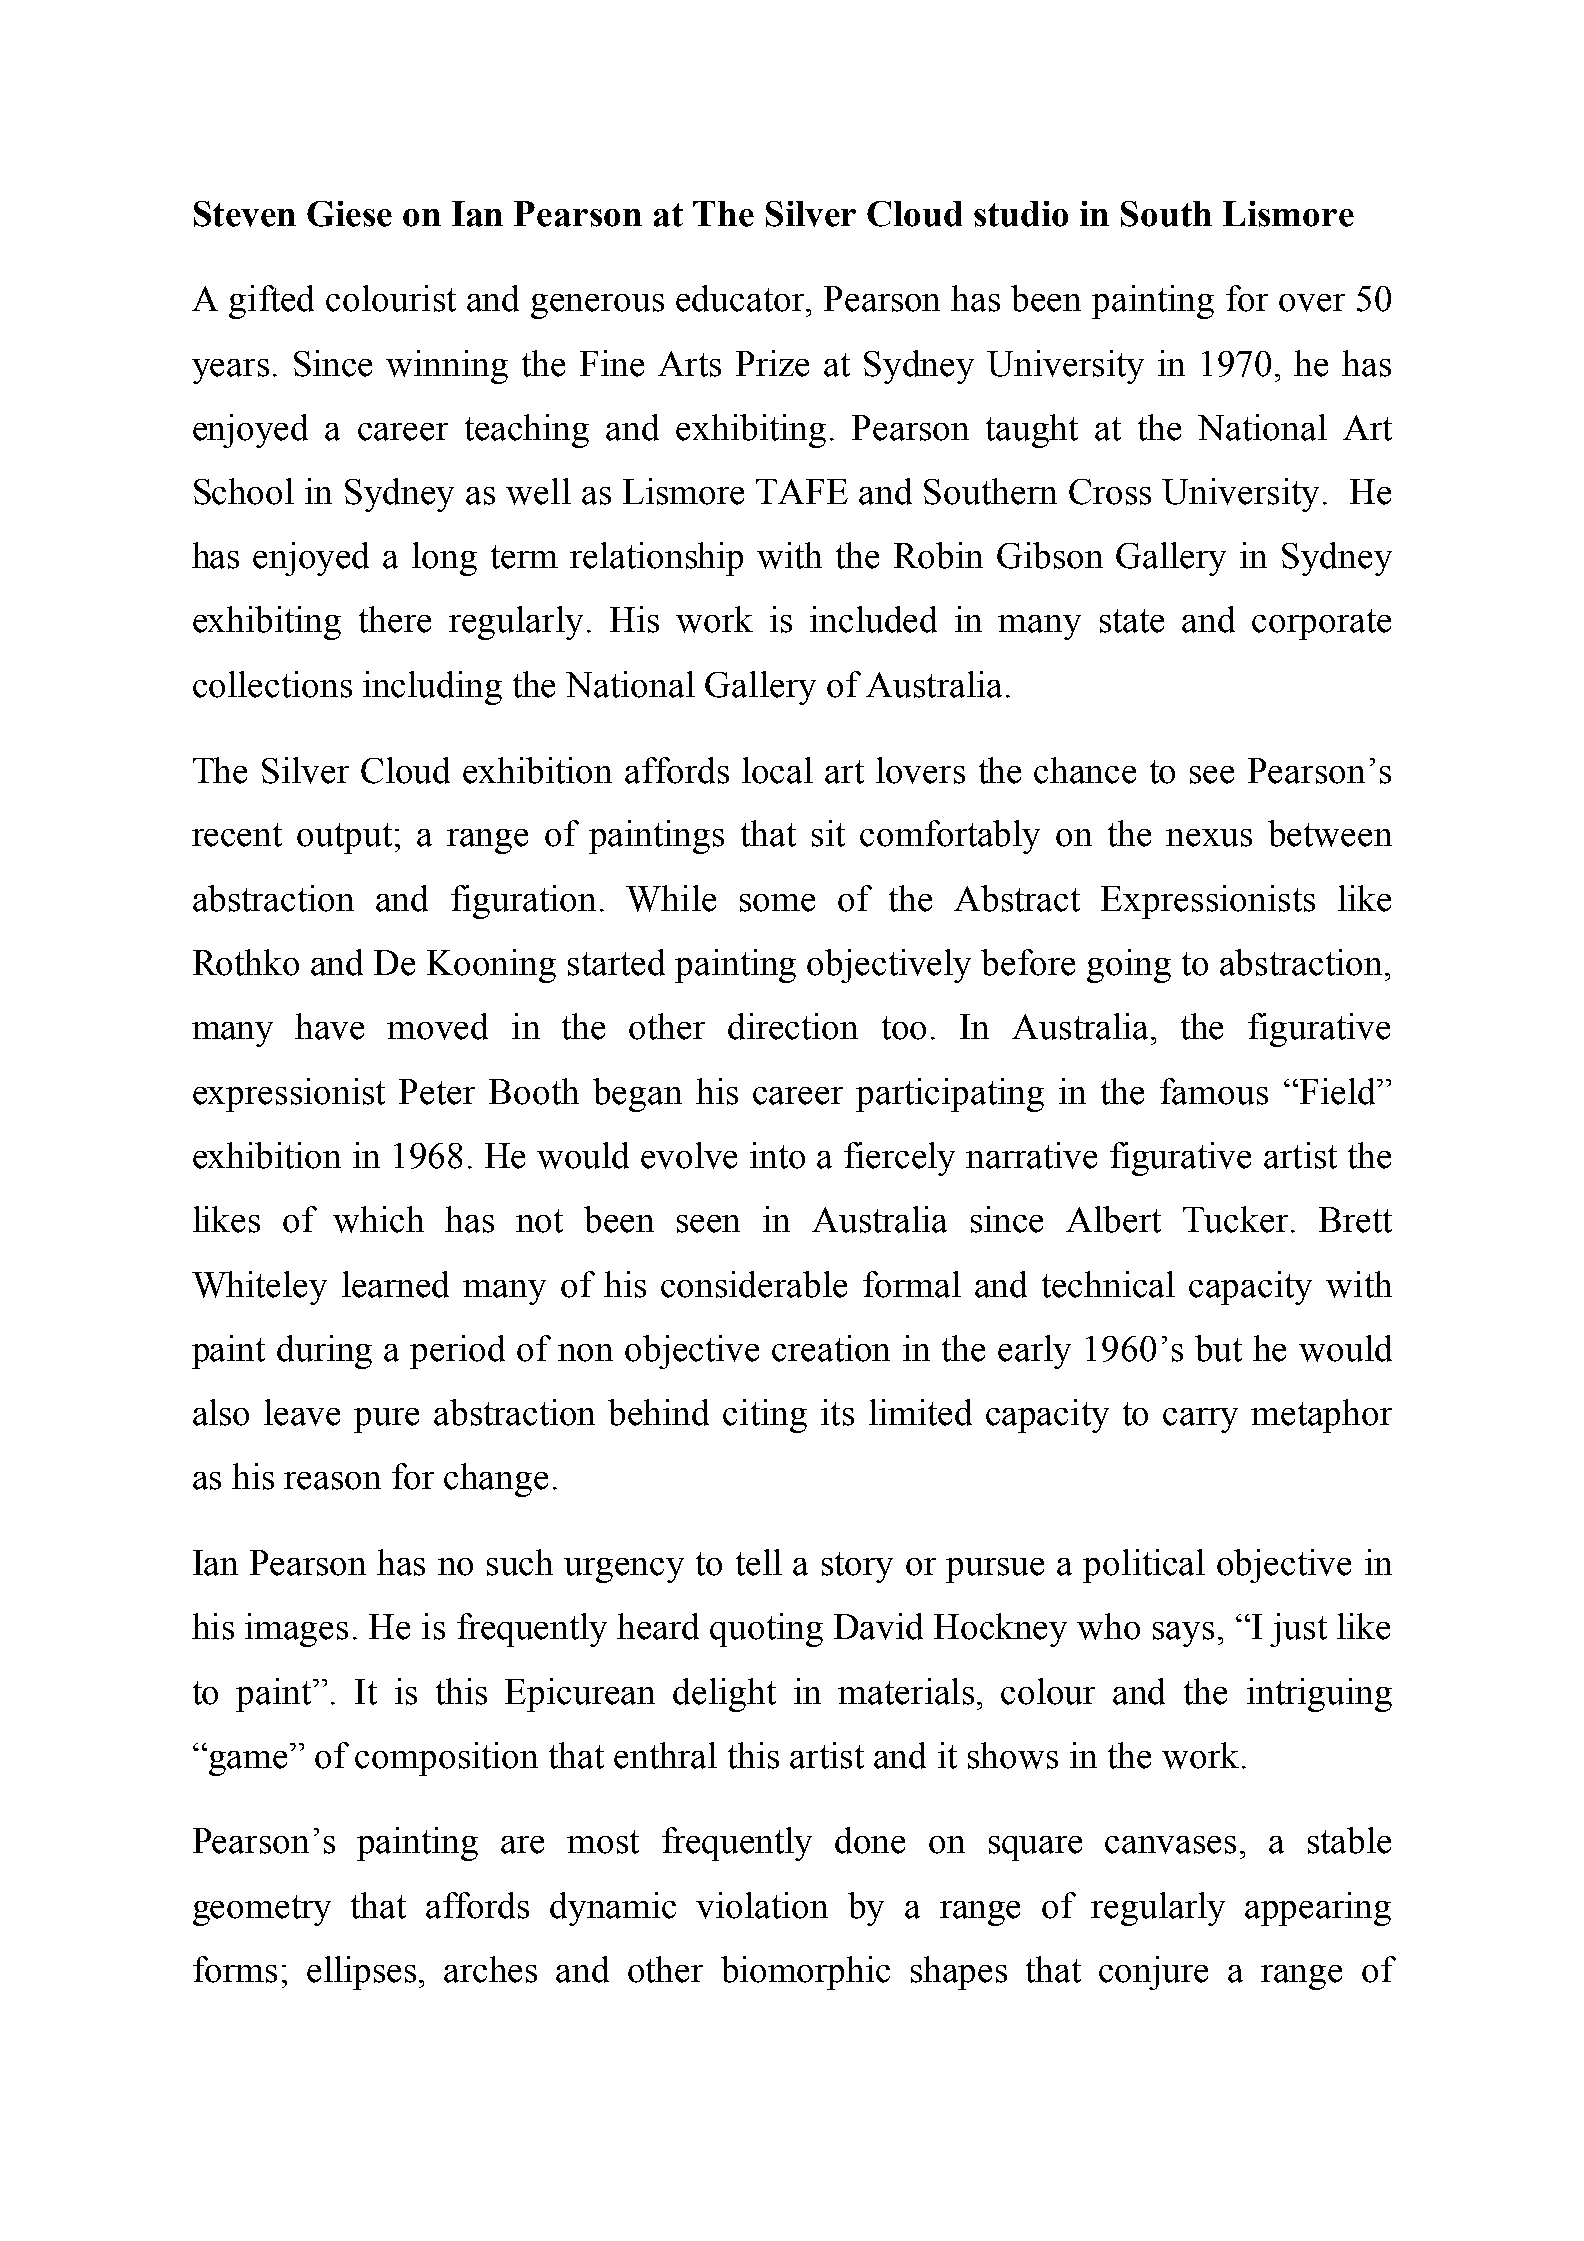 The height and width of the page is (2241, 1584). What do you see at coordinates (762, 1905) in the page?
I see `violation` at bounding box center [762, 1905].
